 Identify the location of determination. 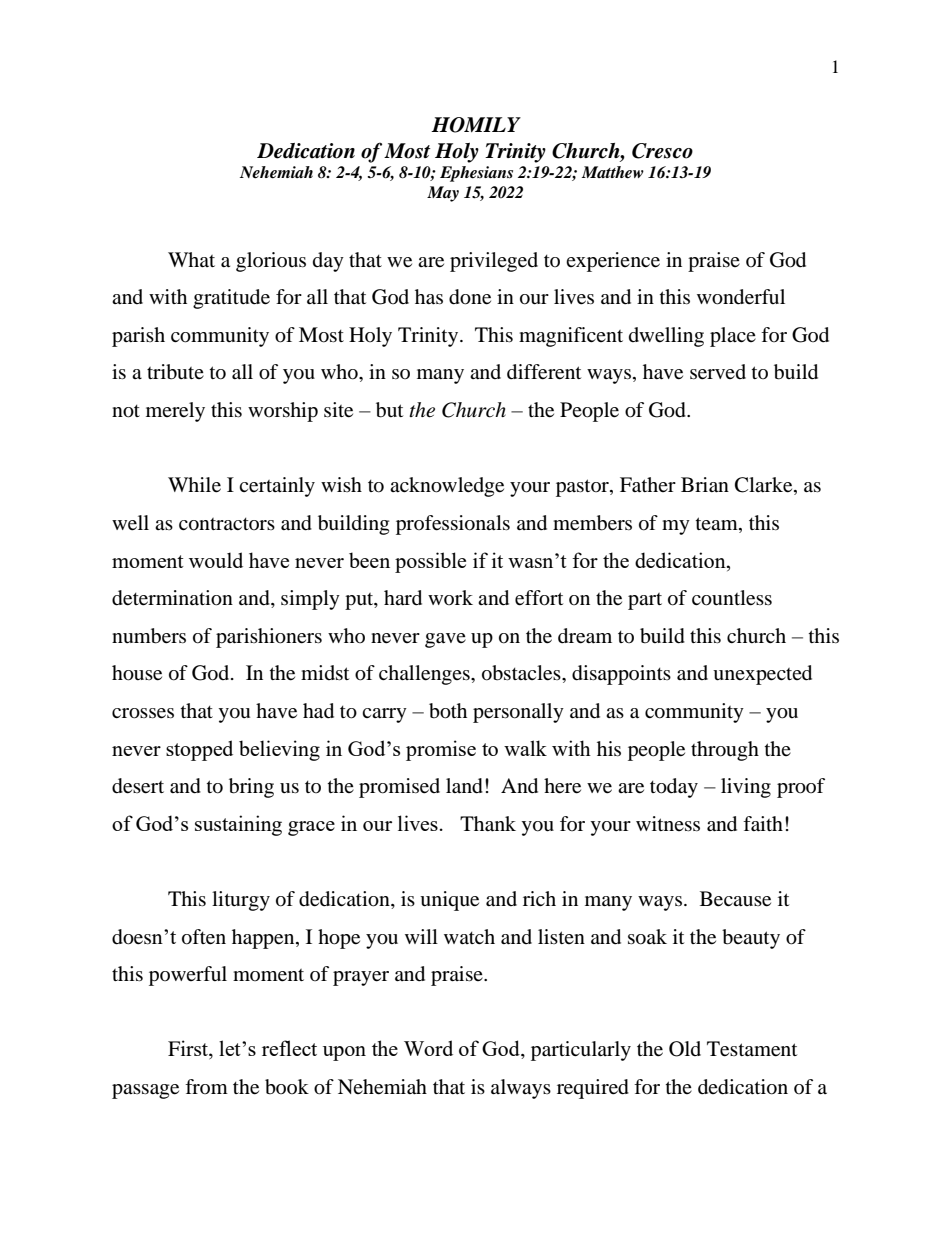
(172, 598).
